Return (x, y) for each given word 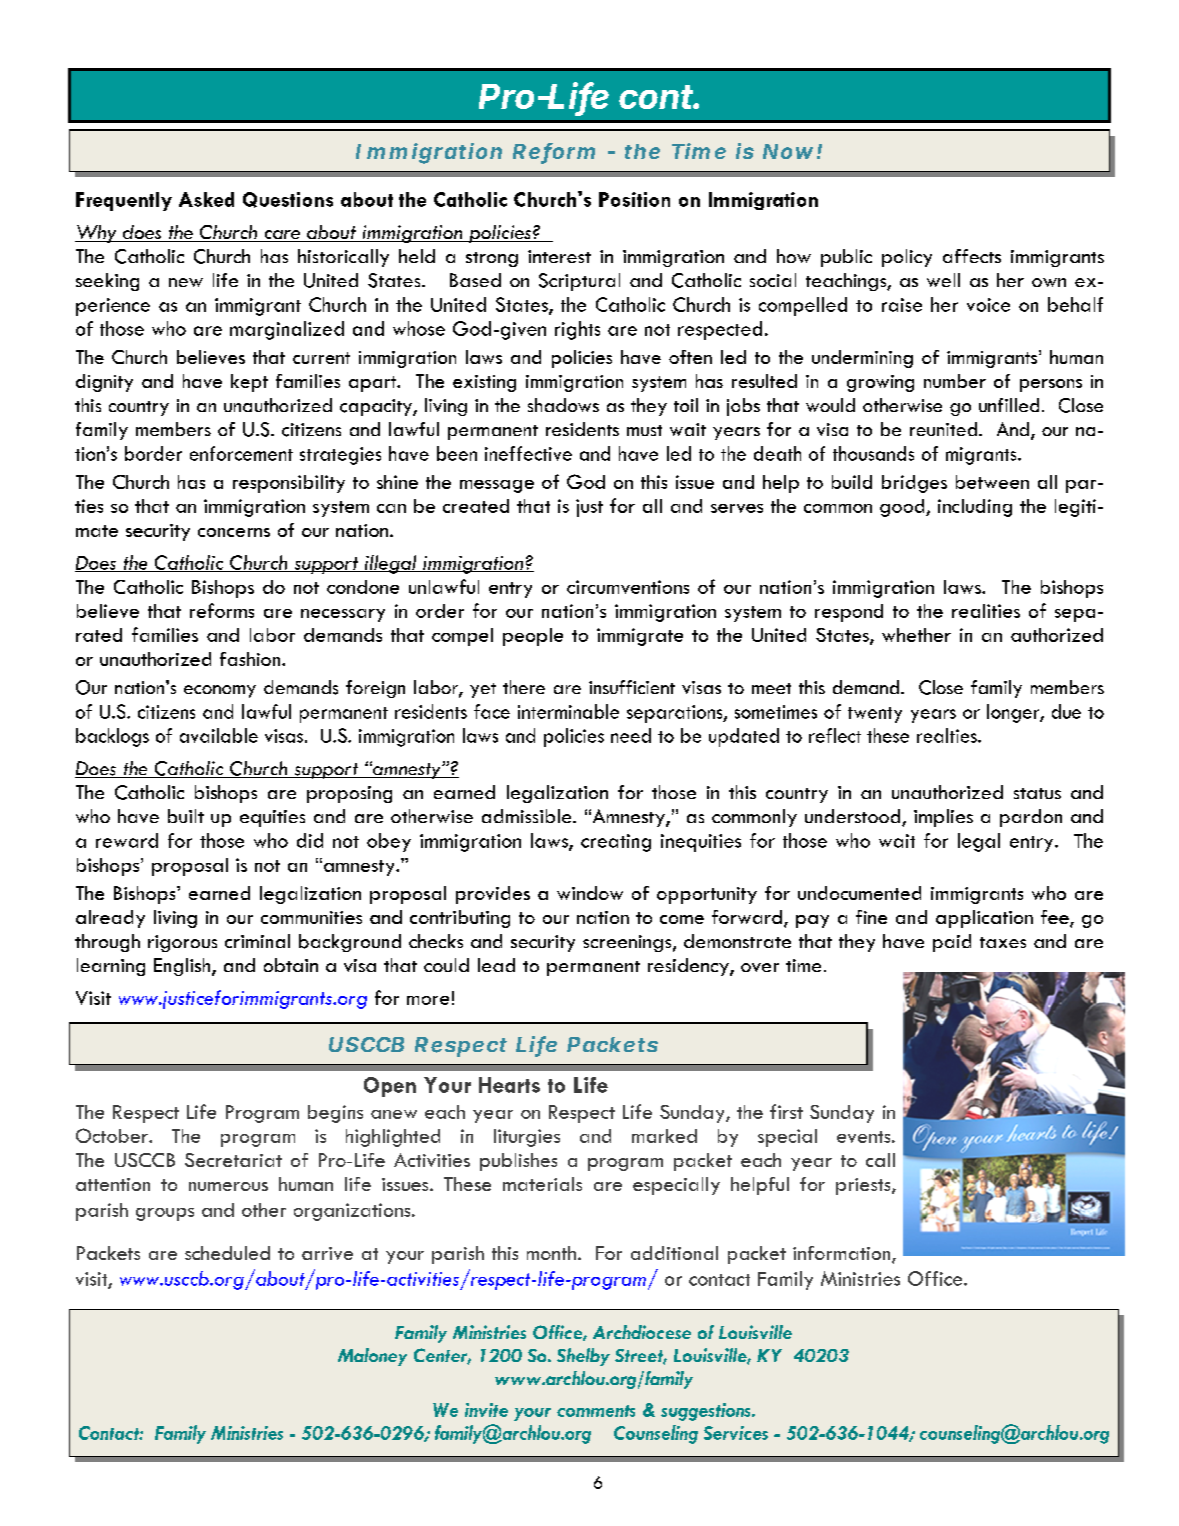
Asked (206, 199)
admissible (528, 816)
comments (596, 1411)
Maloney (372, 1357)
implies (943, 818)
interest (559, 256)
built (186, 816)
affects (972, 256)
